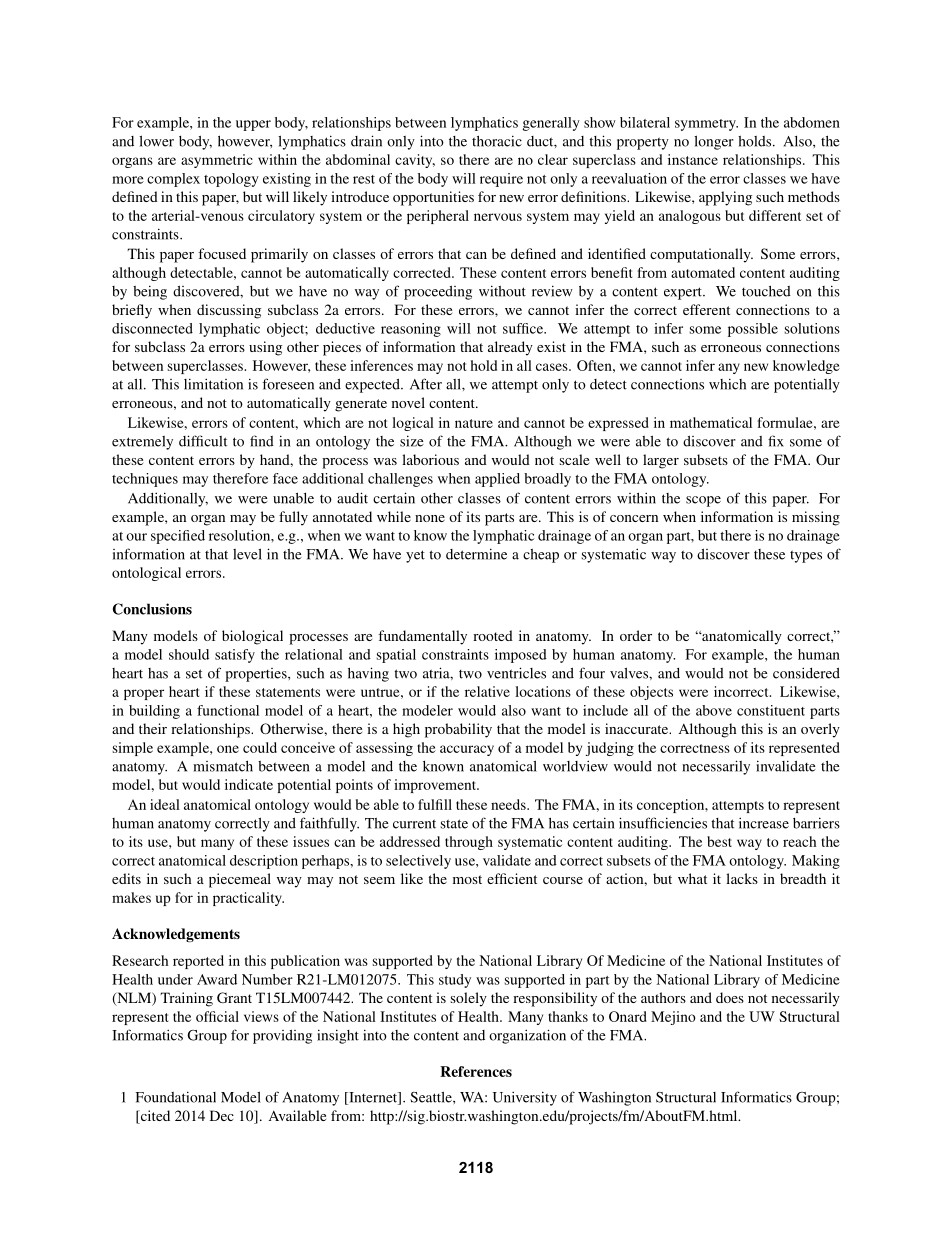  I want to click on longer, so click(714, 142).
